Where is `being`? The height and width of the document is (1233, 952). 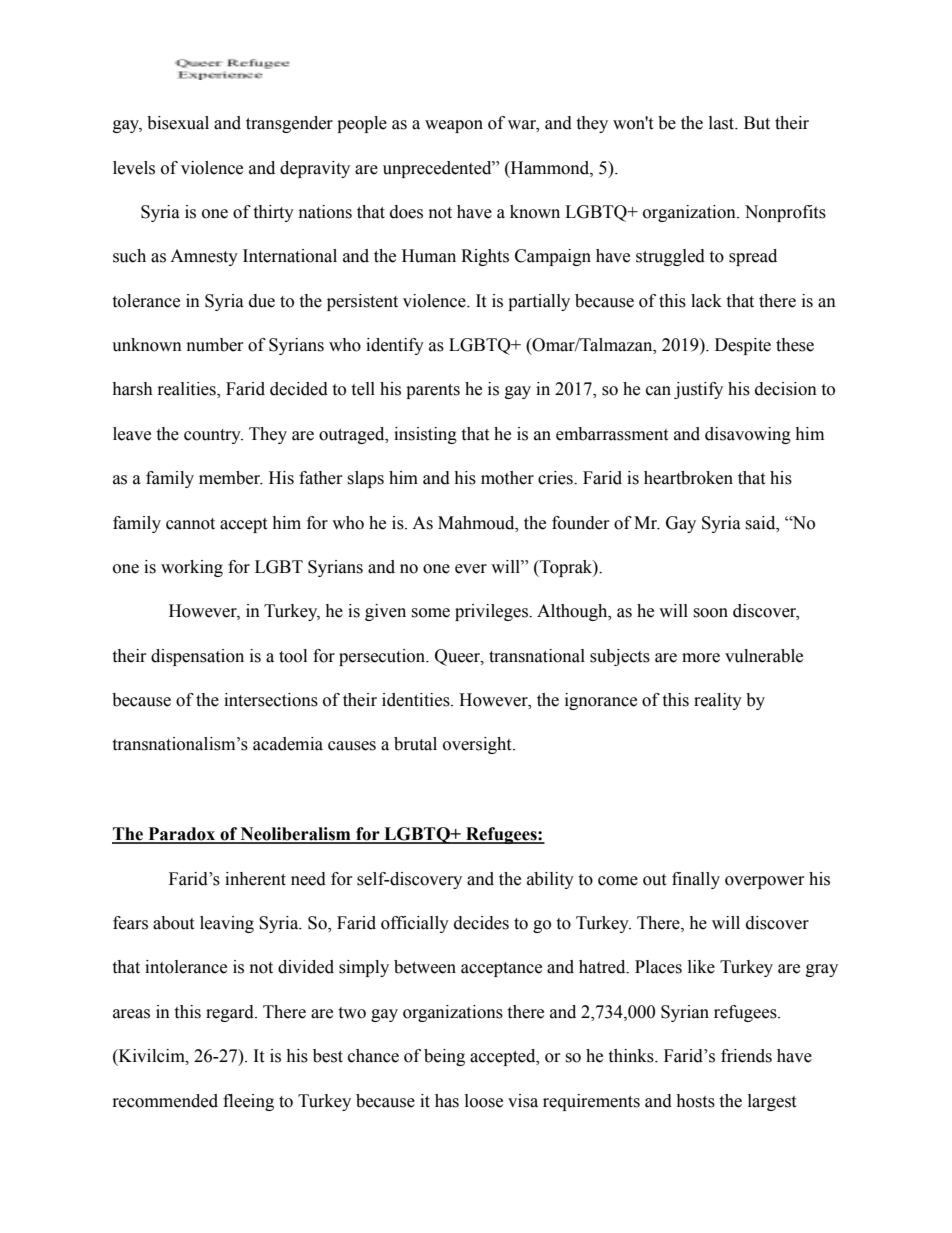 being is located at coordinates (444, 1057).
